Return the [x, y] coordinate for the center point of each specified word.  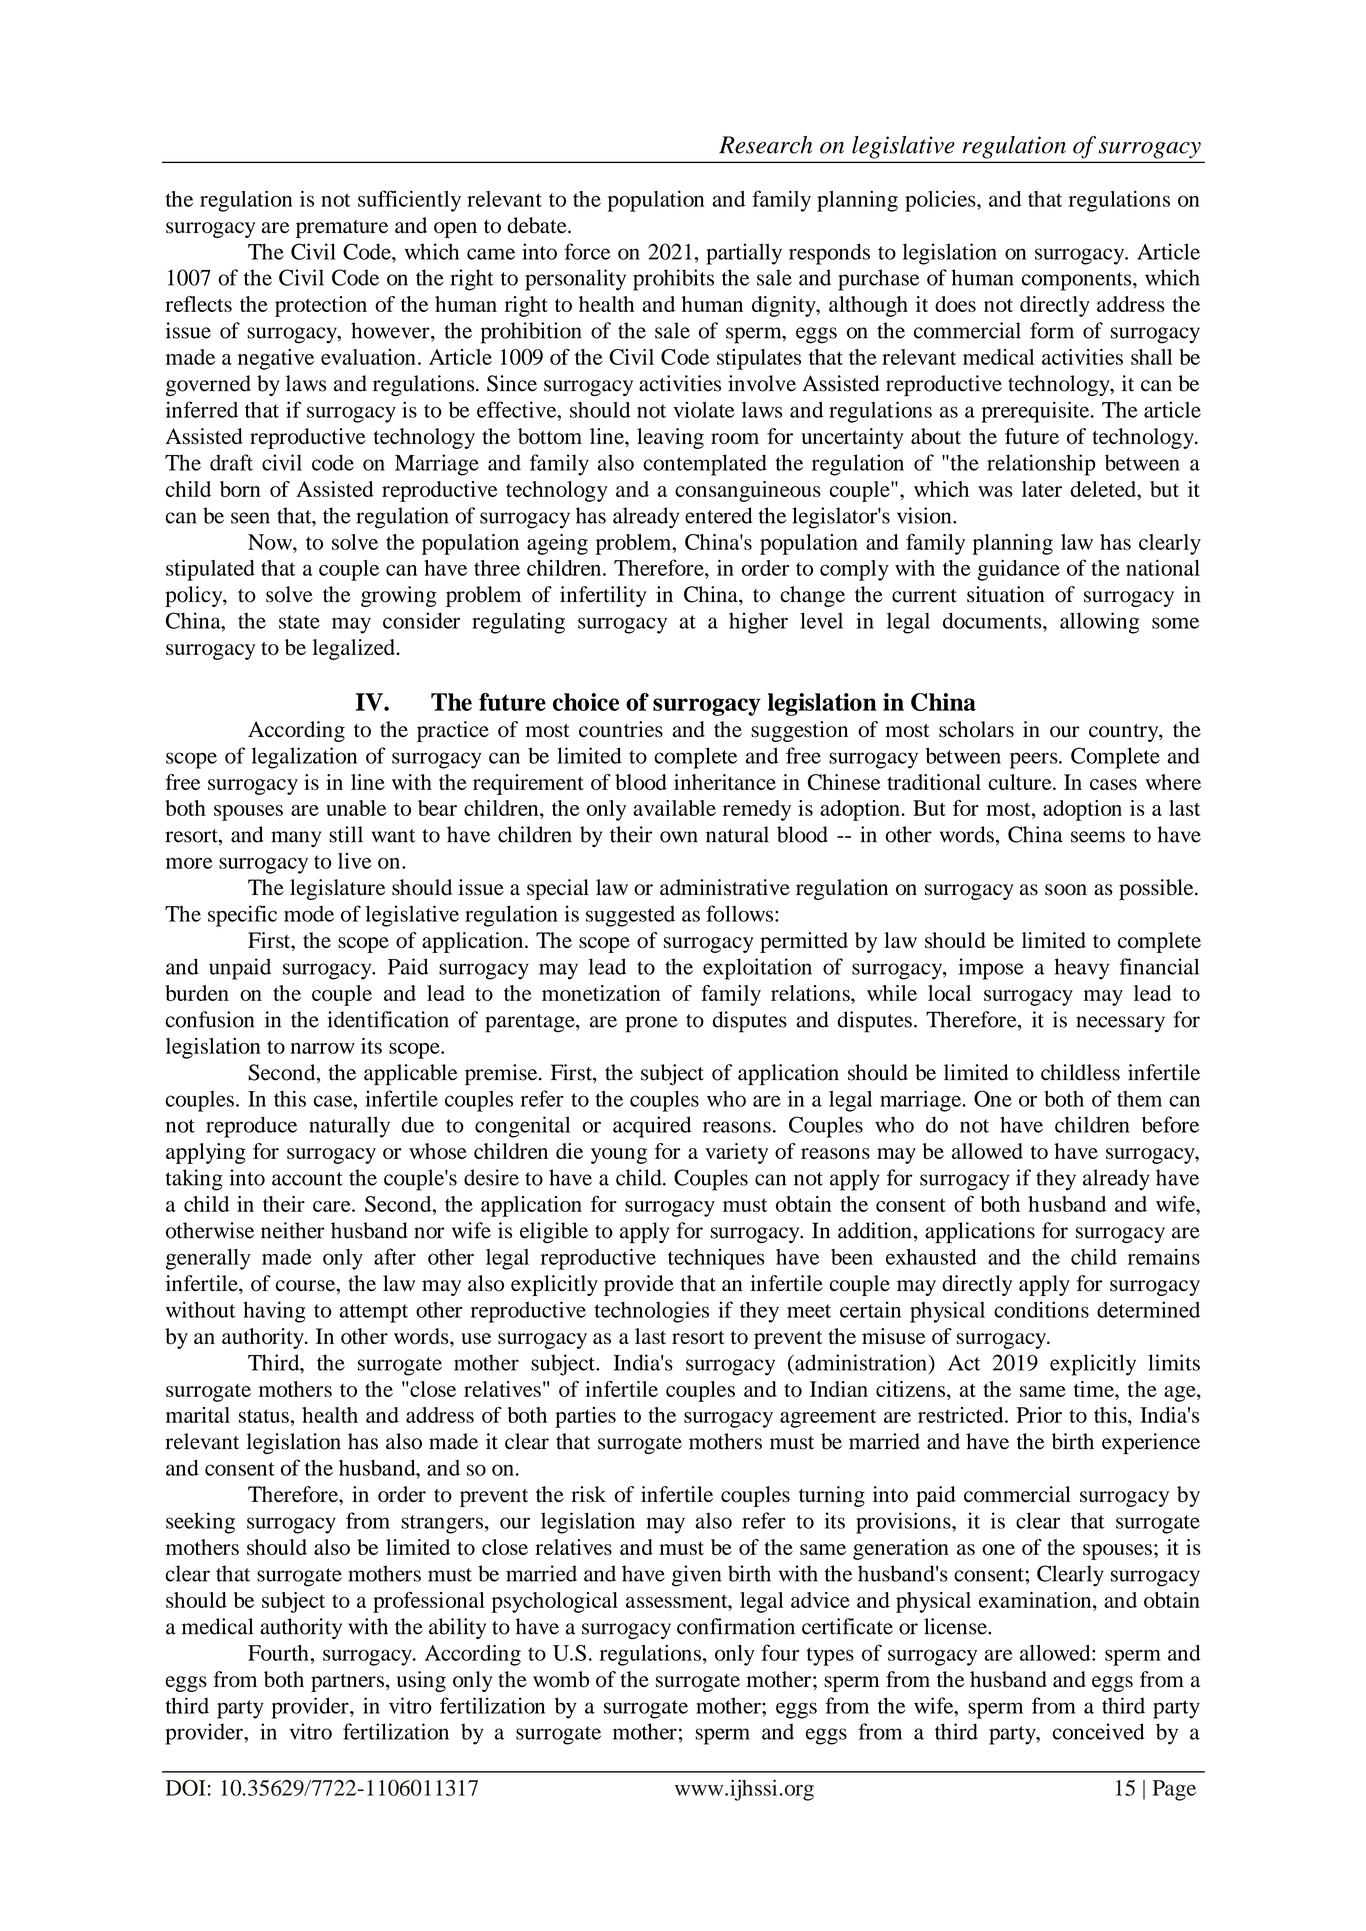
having [274, 1312]
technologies [651, 1312]
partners [347, 1683]
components [1078, 281]
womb [561, 1679]
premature [342, 229]
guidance [1019, 570]
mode [309, 914]
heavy [1082, 969]
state [299, 622]
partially [744, 254]
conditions [1041, 1309]
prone [652, 1024]
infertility [603, 596]
